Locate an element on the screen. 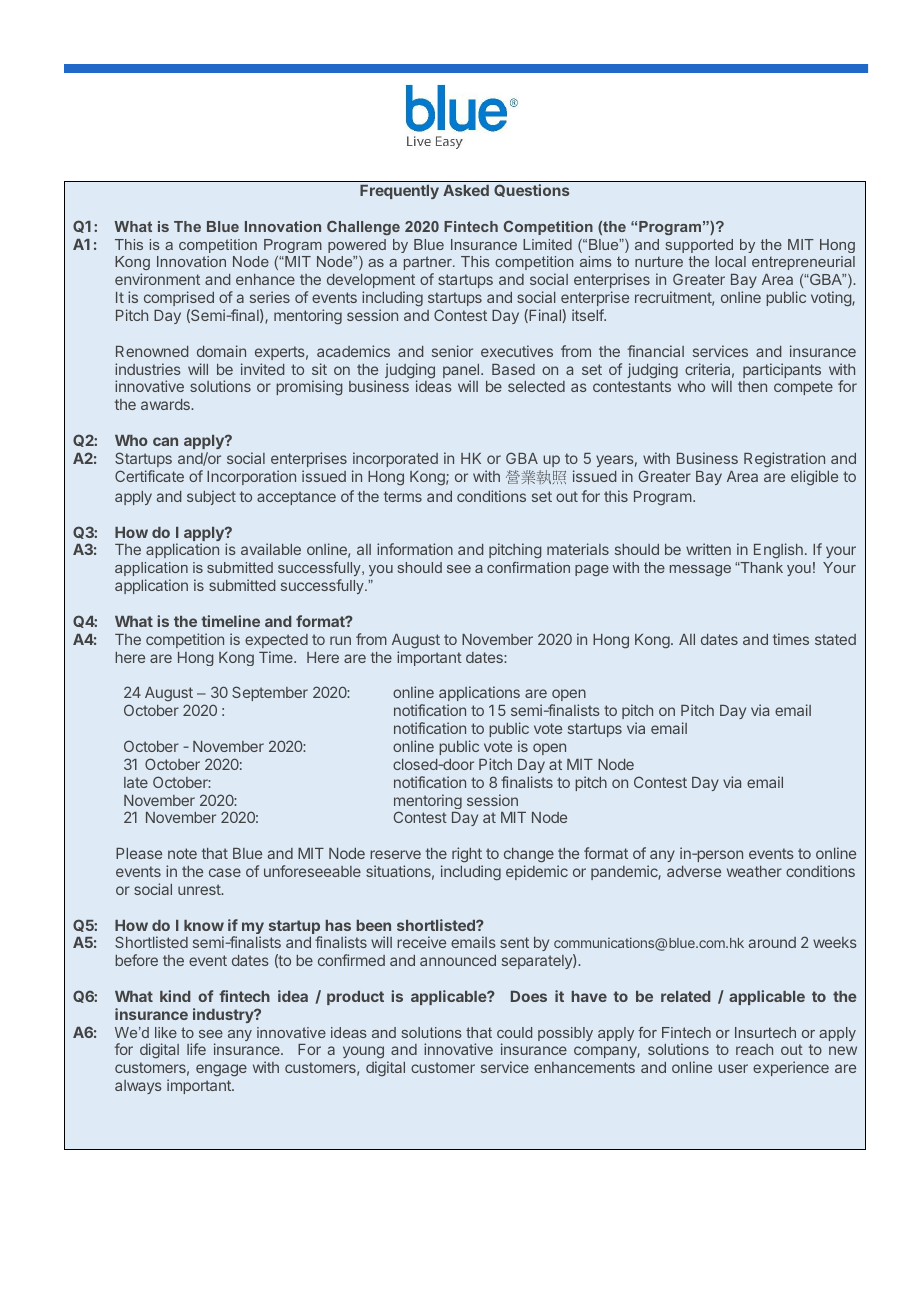 The image size is (924, 1307). environment is located at coordinates (157, 279).
